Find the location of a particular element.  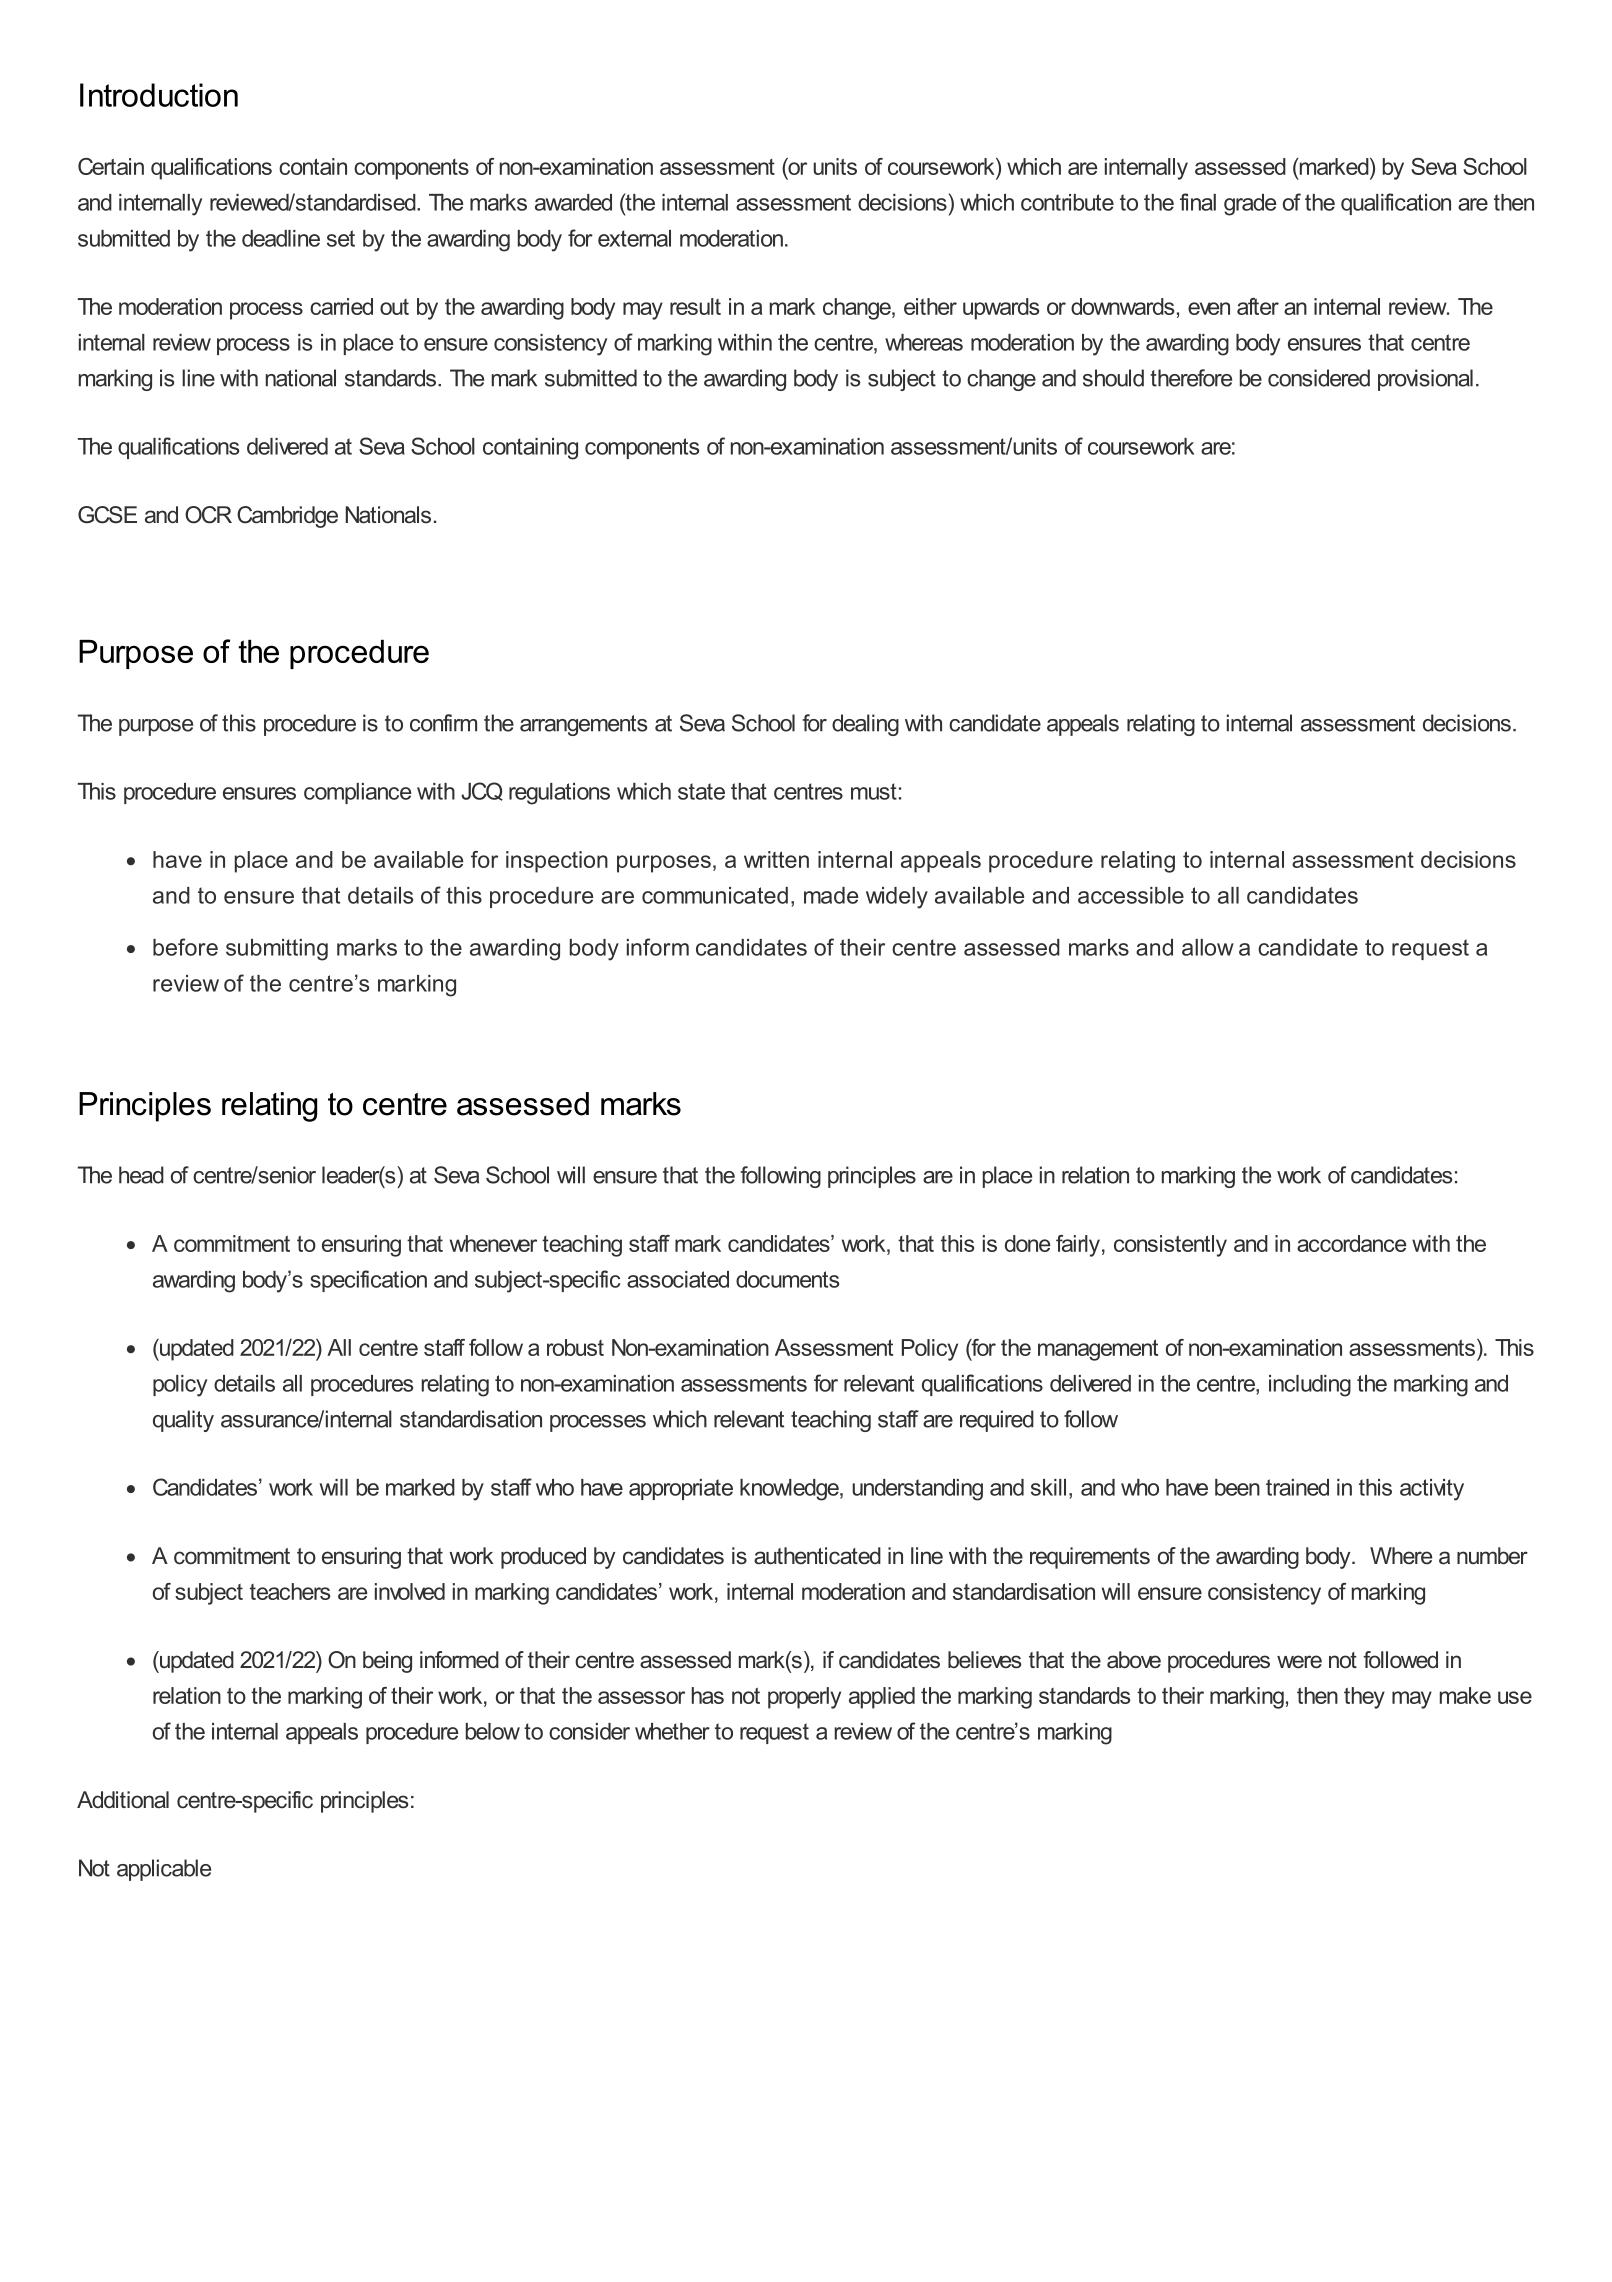

understanding is located at coordinates (917, 1490).
